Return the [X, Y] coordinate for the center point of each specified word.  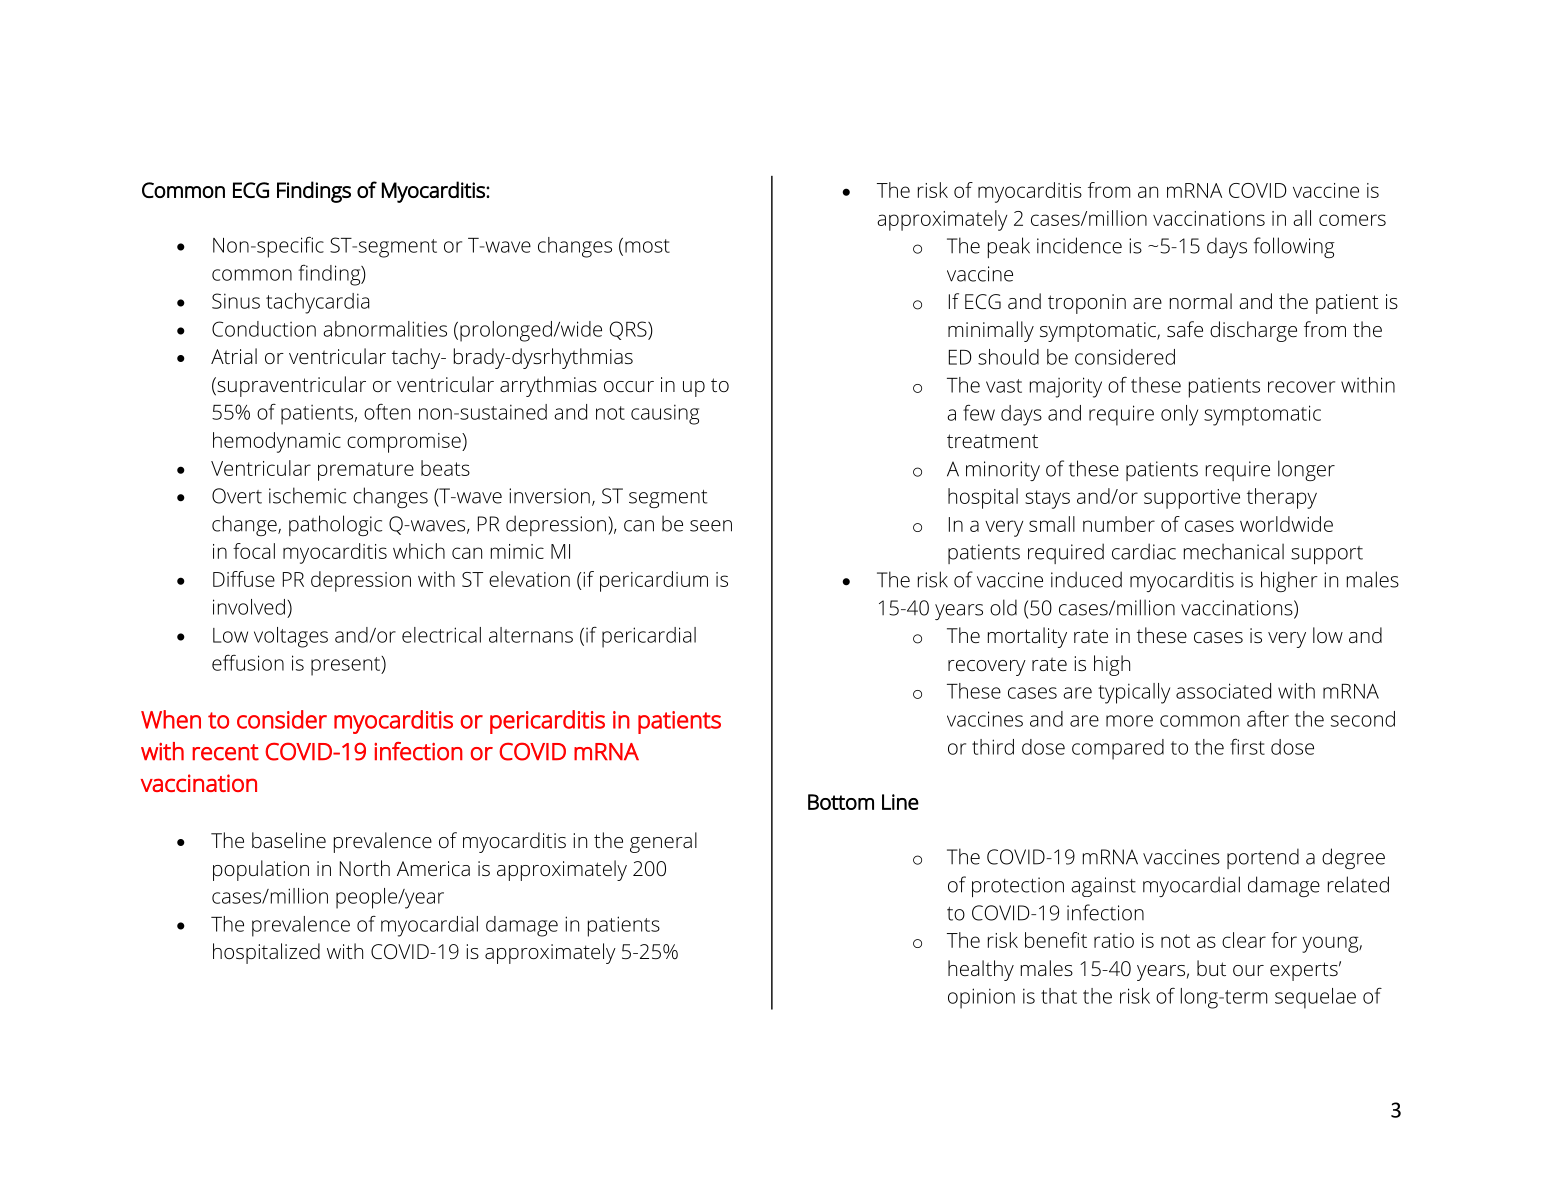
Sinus [236, 301]
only [1179, 415]
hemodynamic [277, 442]
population [261, 870]
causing [665, 414]
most [647, 246]
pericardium [654, 581]
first [1247, 747]
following [1294, 247]
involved [249, 607]
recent [225, 752]
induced [1086, 579]
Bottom [841, 802]
